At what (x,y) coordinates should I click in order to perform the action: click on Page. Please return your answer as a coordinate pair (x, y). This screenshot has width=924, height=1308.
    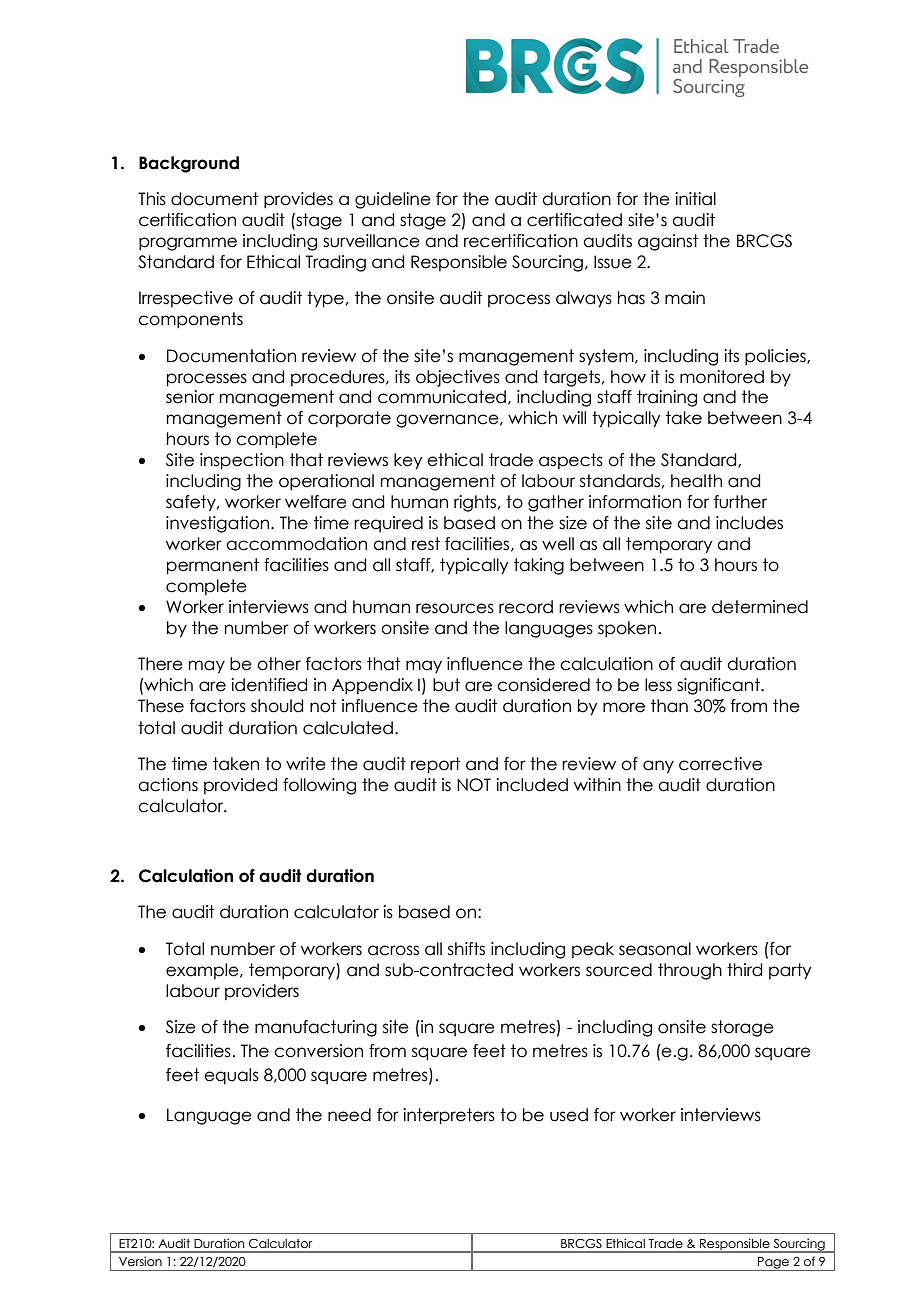
    Looking at the image, I should click on (773, 1264).
